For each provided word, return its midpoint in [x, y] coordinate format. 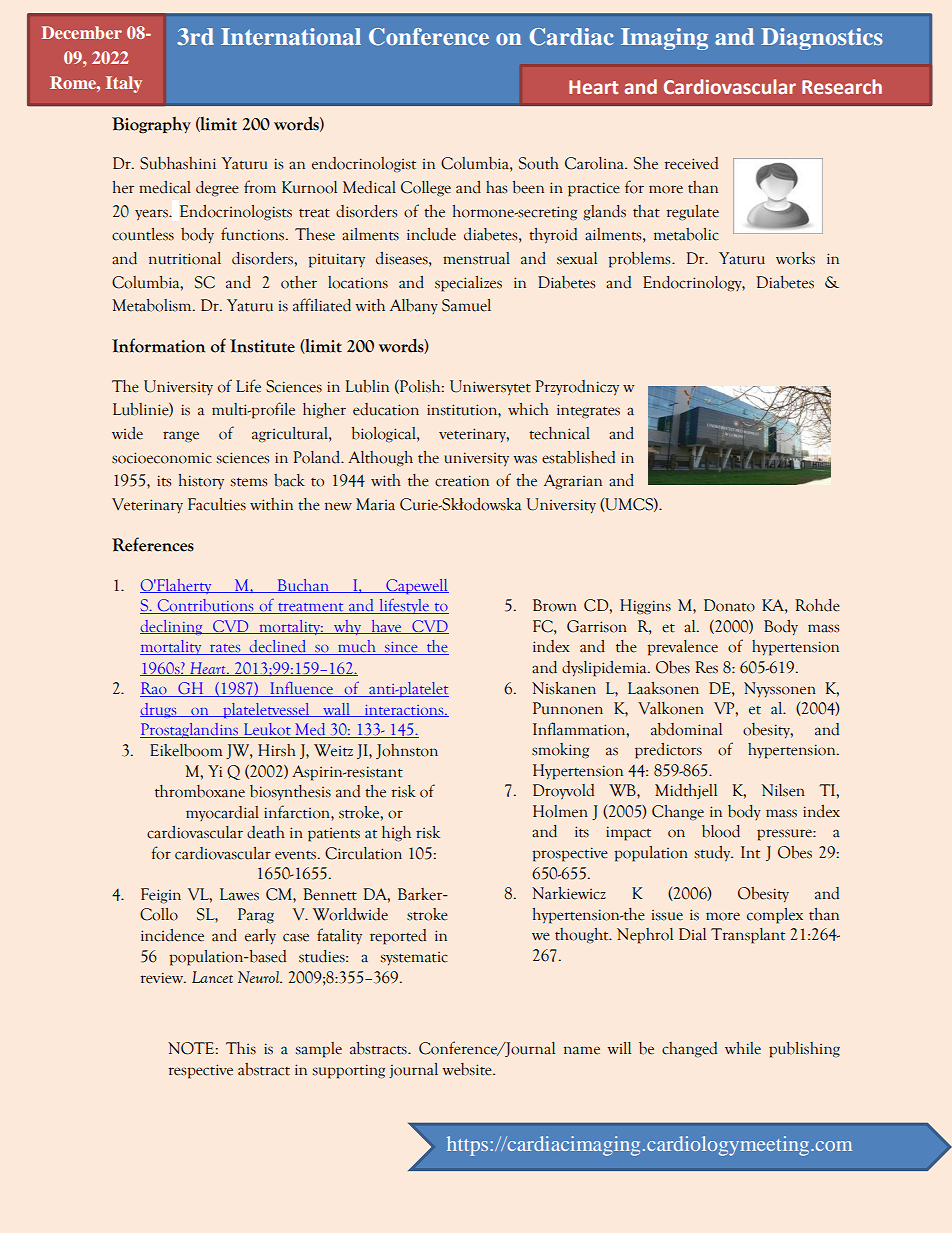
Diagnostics [822, 39]
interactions [404, 711]
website [468, 1069]
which [528, 409]
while [743, 1048]
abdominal [686, 729]
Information [158, 345]
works [795, 258]
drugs [159, 710]
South [539, 163]
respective [200, 1071]
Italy [124, 84]
